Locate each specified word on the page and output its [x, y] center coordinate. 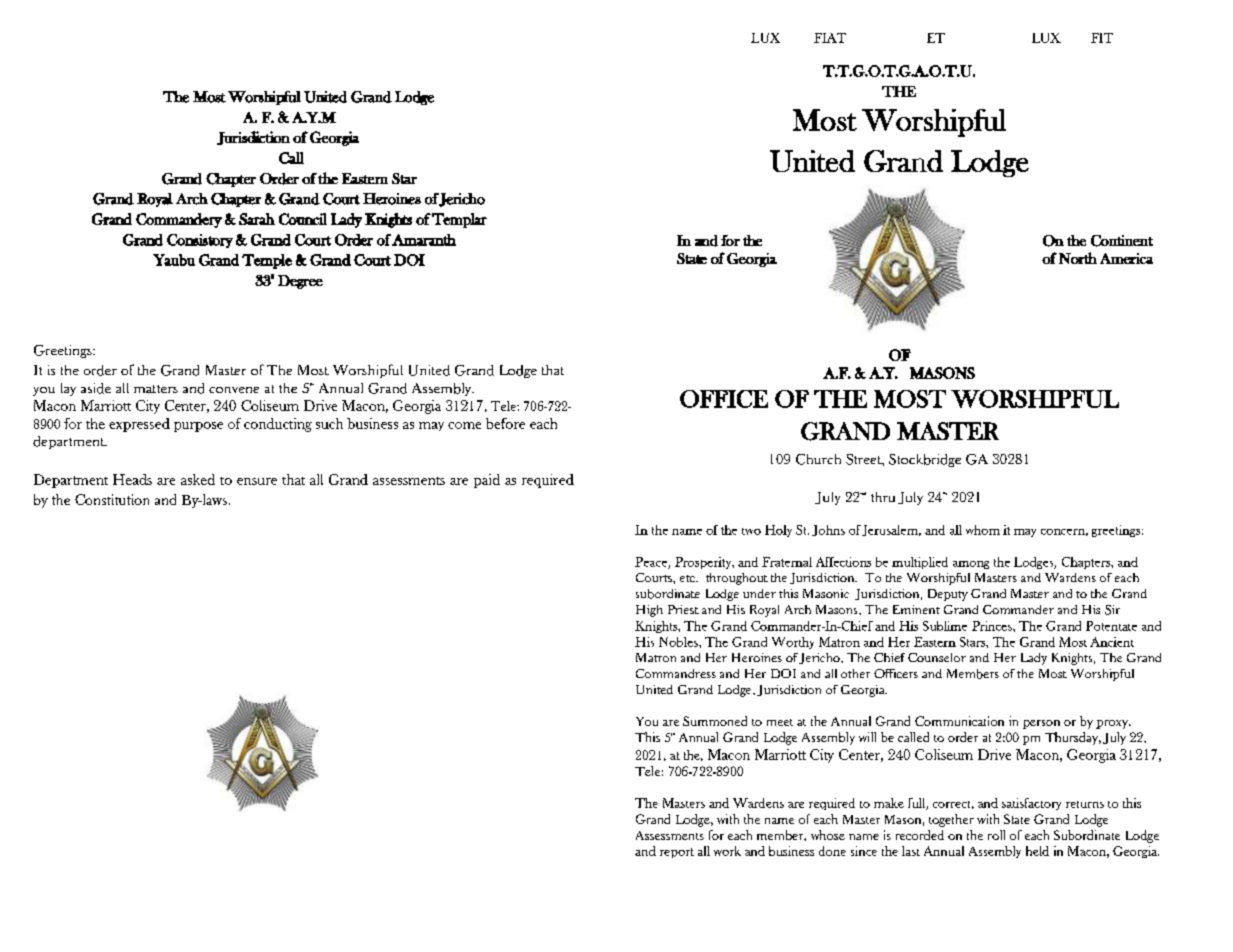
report [677, 853]
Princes [993, 626]
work [727, 851]
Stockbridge [925, 460]
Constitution [112, 499]
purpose [198, 427]
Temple [267, 261]
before [505, 423]
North [1078, 258]
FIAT [830, 38]
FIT [1102, 38]
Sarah [257, 219]
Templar [459, 220]
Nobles [679, 642]
